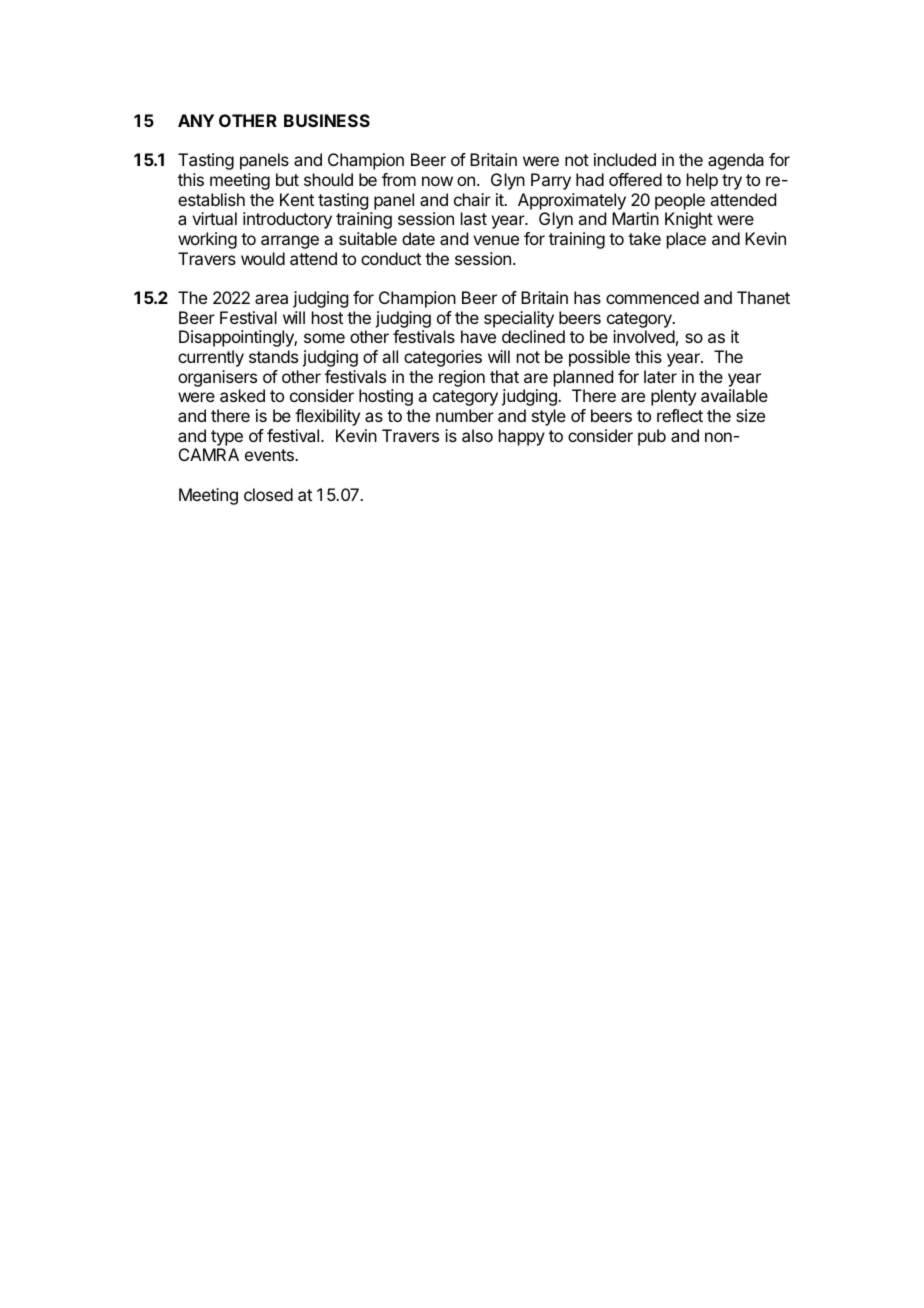 This screenshot has height=1308, width=924. I want to click on place, so click(686, 240).
